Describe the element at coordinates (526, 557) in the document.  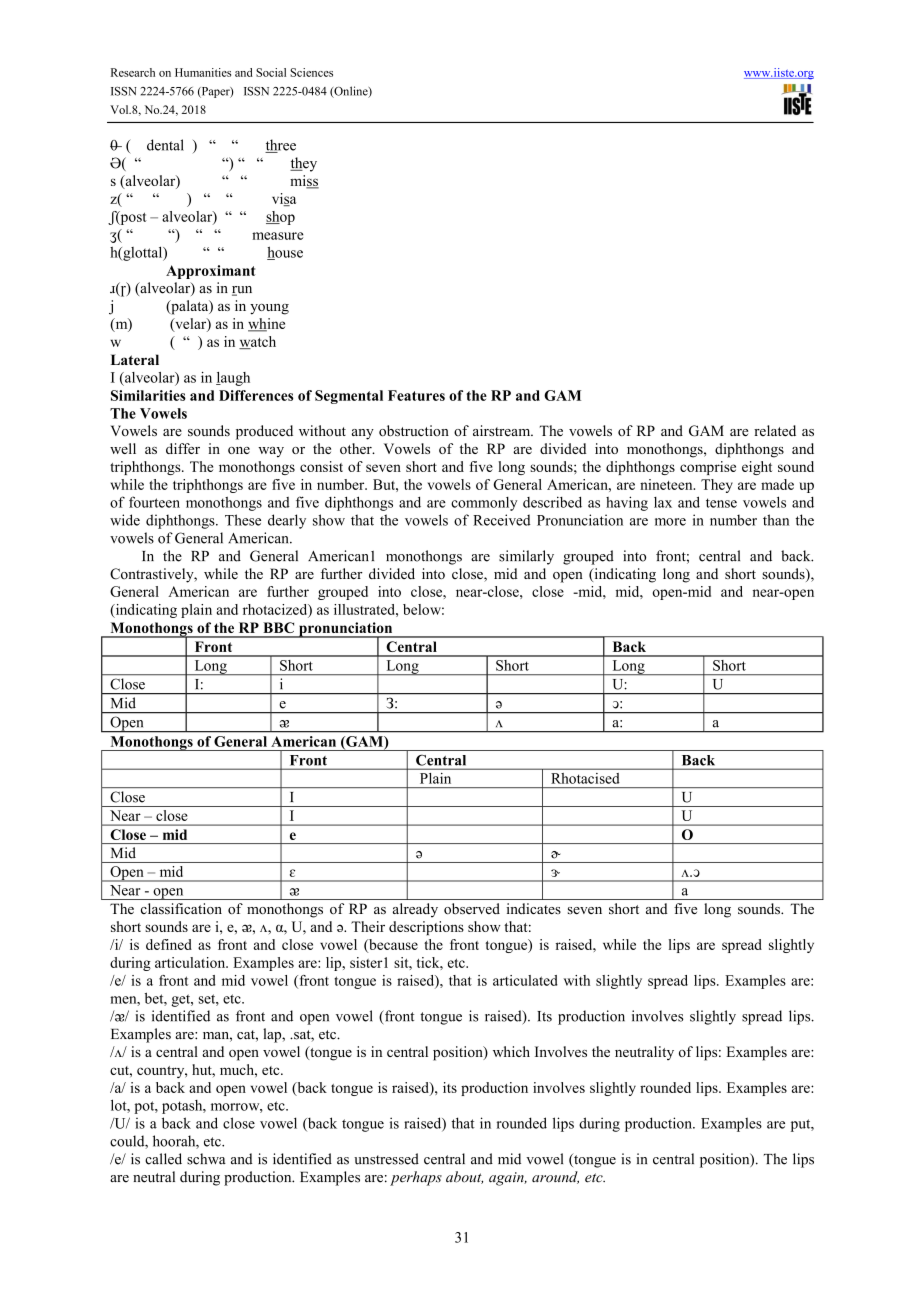
I see `similarly` at that location.
